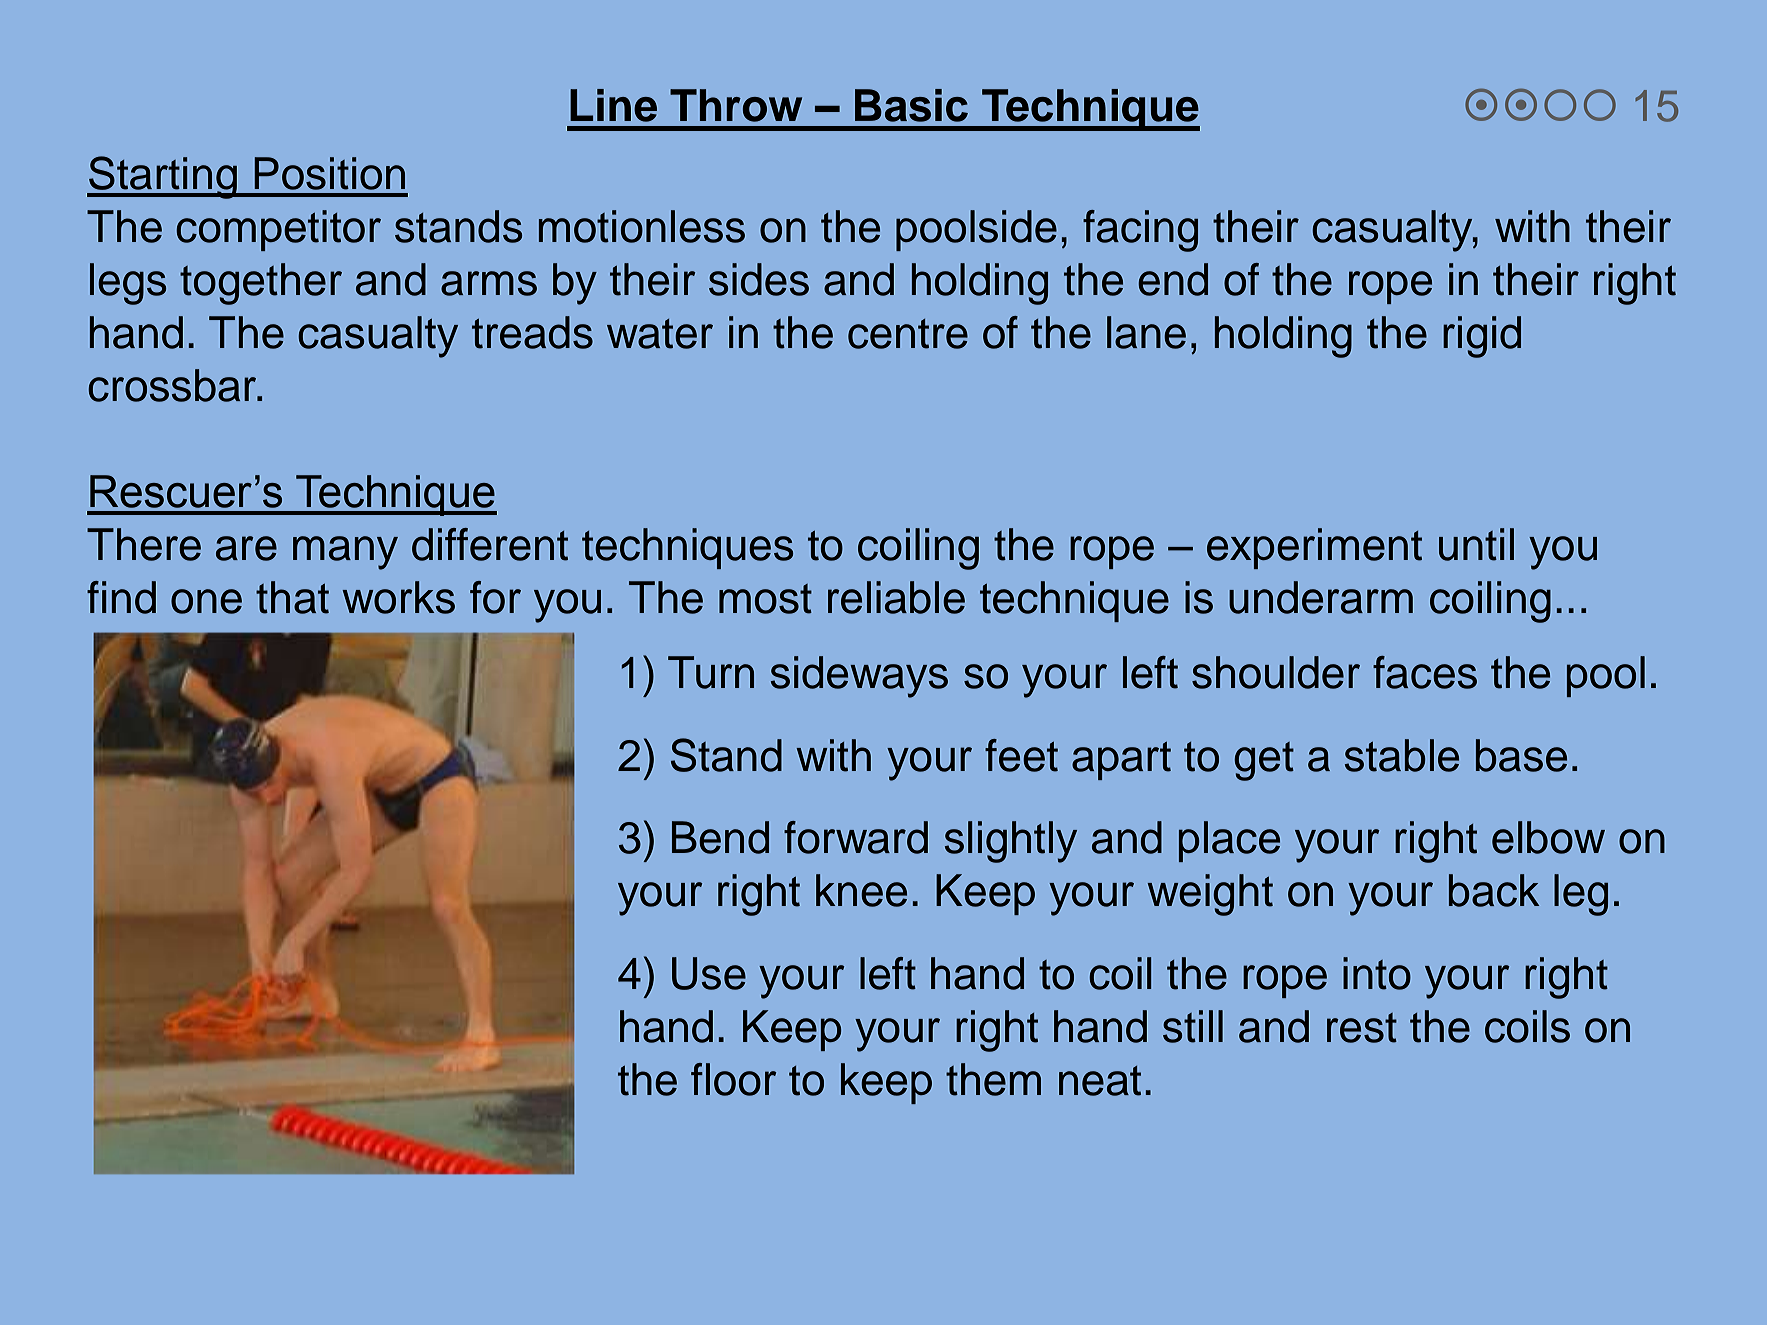 Image resolution: width=1767 pixels, height=1325 pixels. I want to click on Bend, so click(720, 837).
